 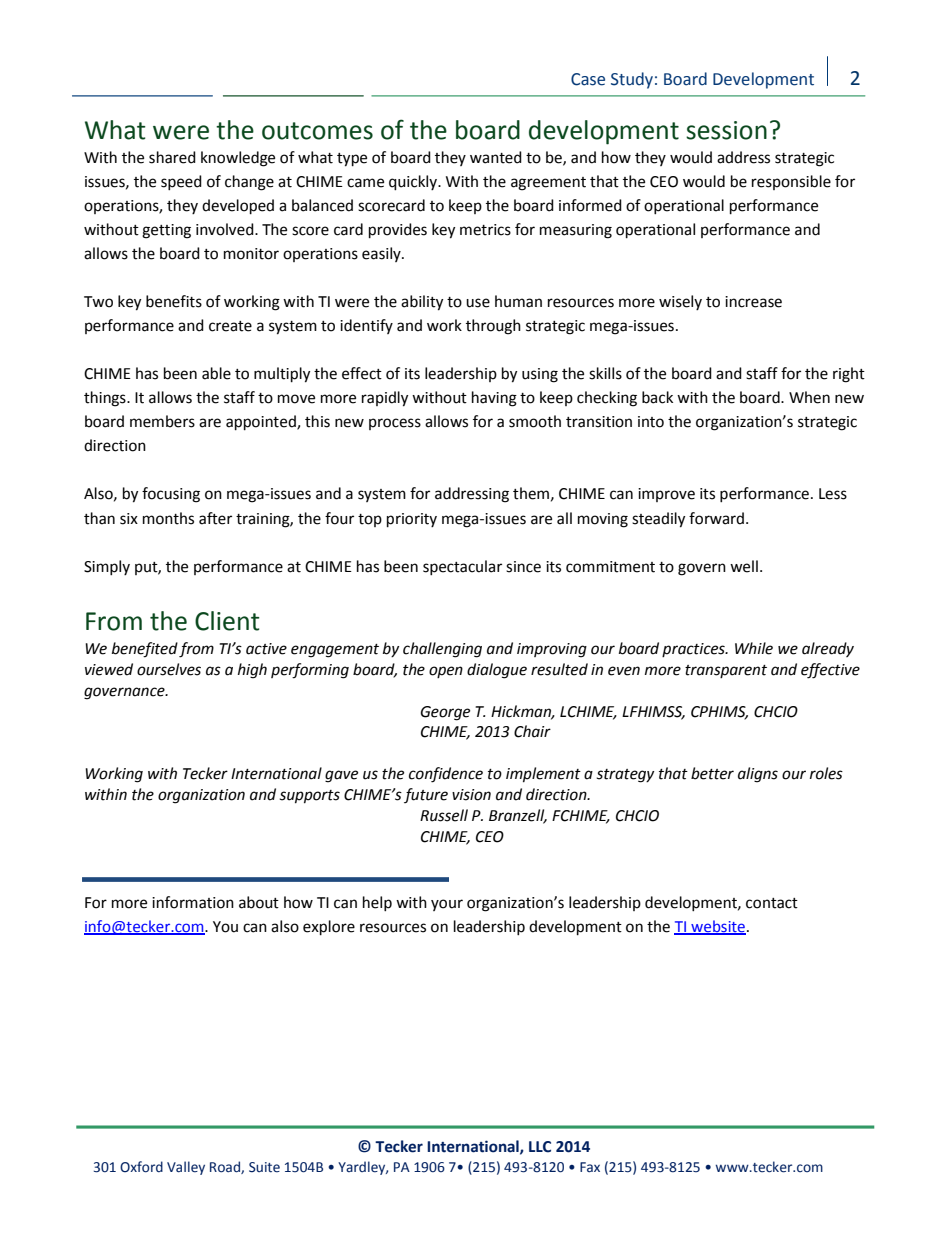 I want to click on shared, so click(x=172, y=157).
